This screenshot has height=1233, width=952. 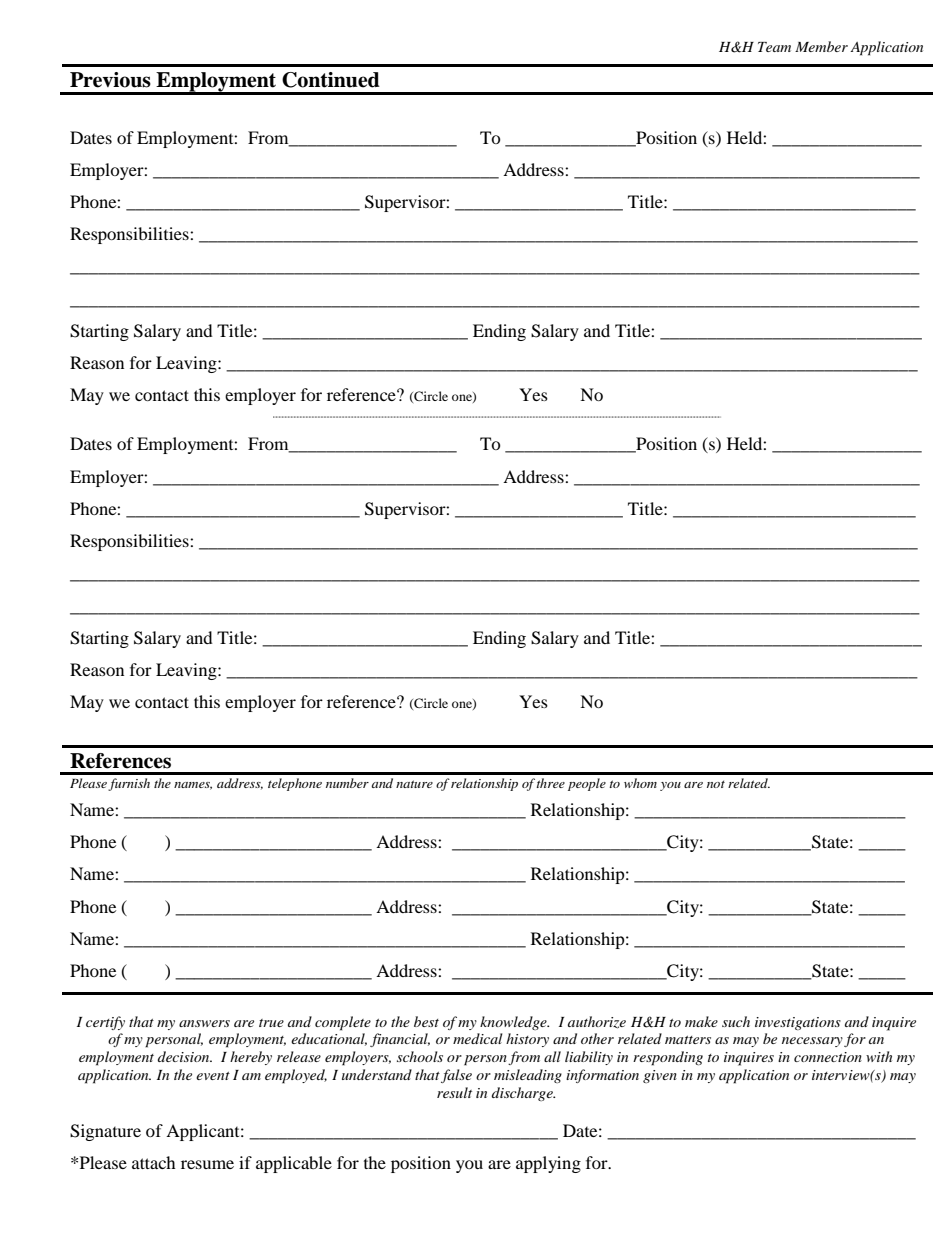 What do you see at coordinates (523, 1094) in the screenshot?
I see `discharge` at bounding box center [523, 1094].
